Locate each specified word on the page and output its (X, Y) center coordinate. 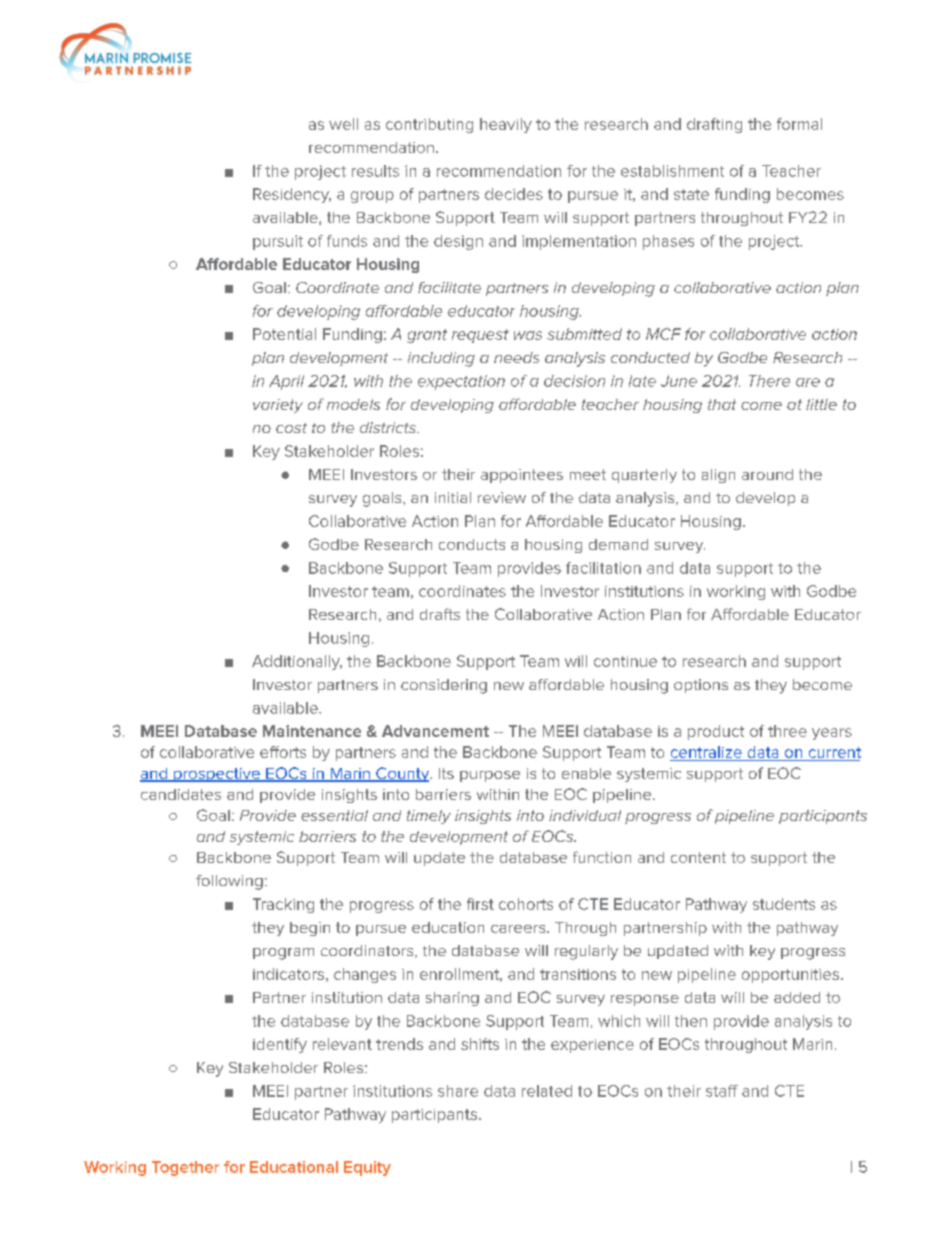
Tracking (283, 905)
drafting (714, 125)
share (458, 1091)
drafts (440, 614)
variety (278, 406)
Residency (292, 195)
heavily (506, 125)
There (769, 381)
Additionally (297, 662)
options (701, 686)
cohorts (526, 904)
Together (185, 1168)
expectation (461, 382)
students (784, 904)
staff (722, 1091)
